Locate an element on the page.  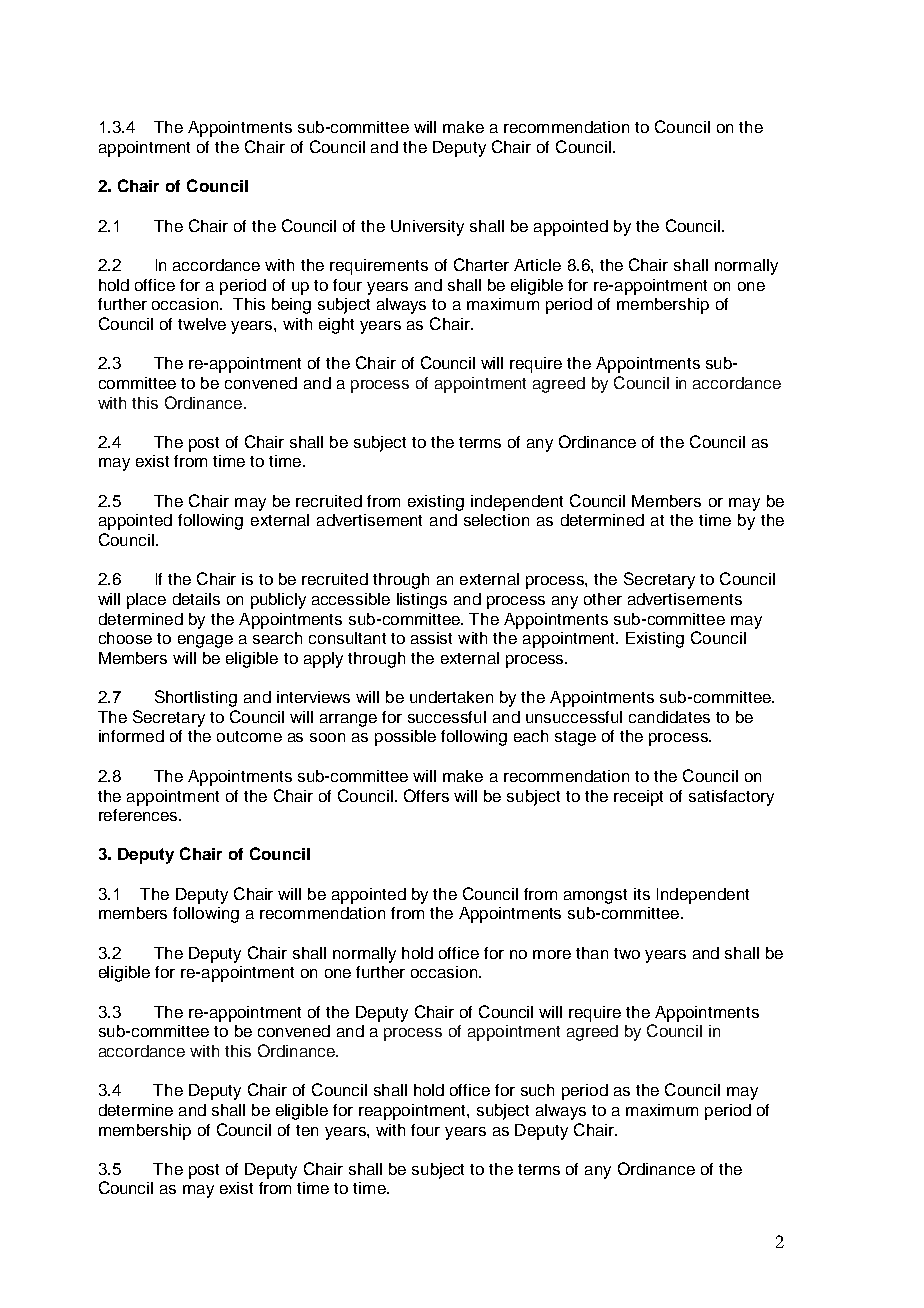
such is located at coordinates (537, 1090).
